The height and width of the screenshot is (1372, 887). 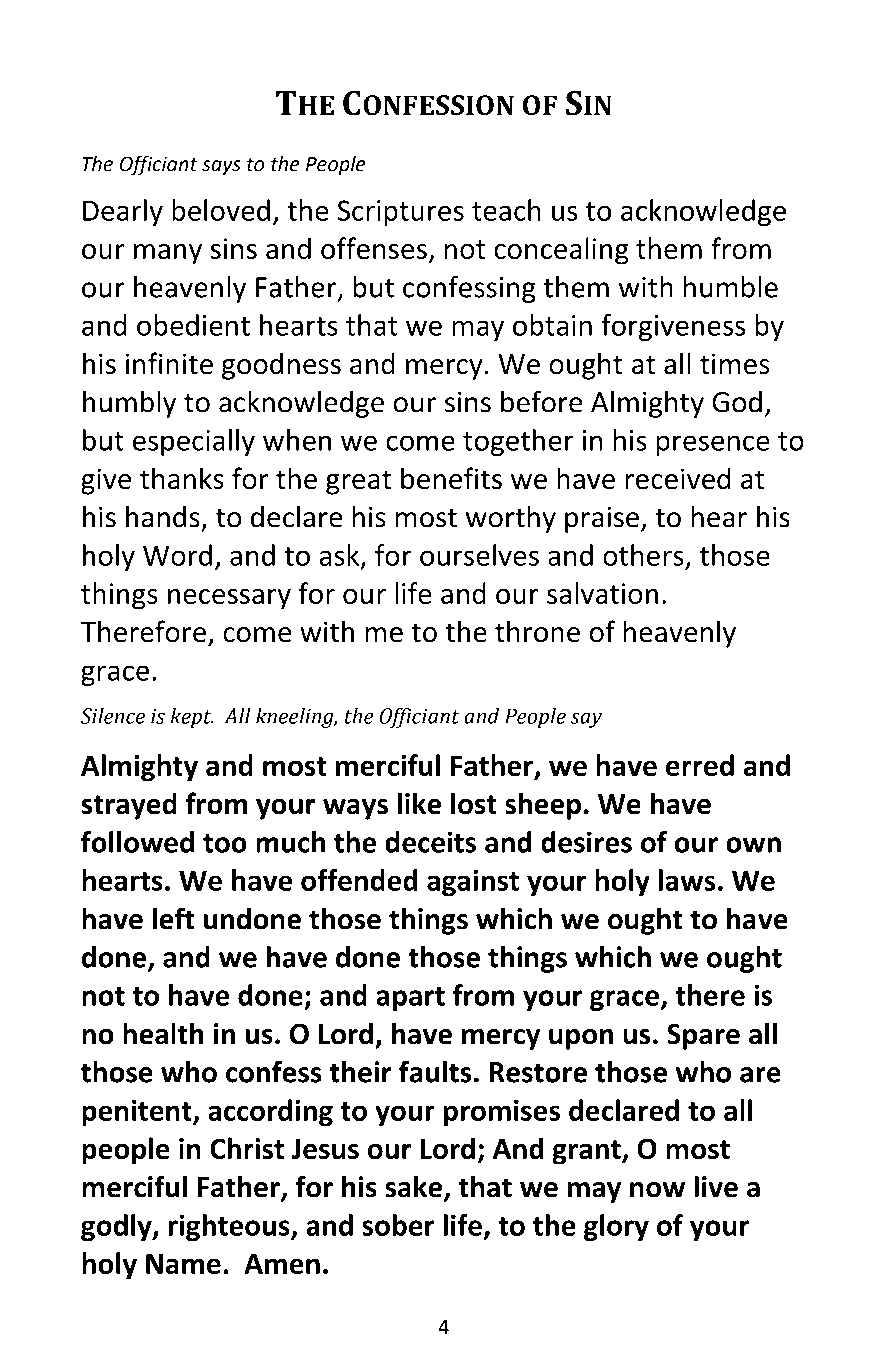 I want to click on erred, so click(x=700, y=765).
